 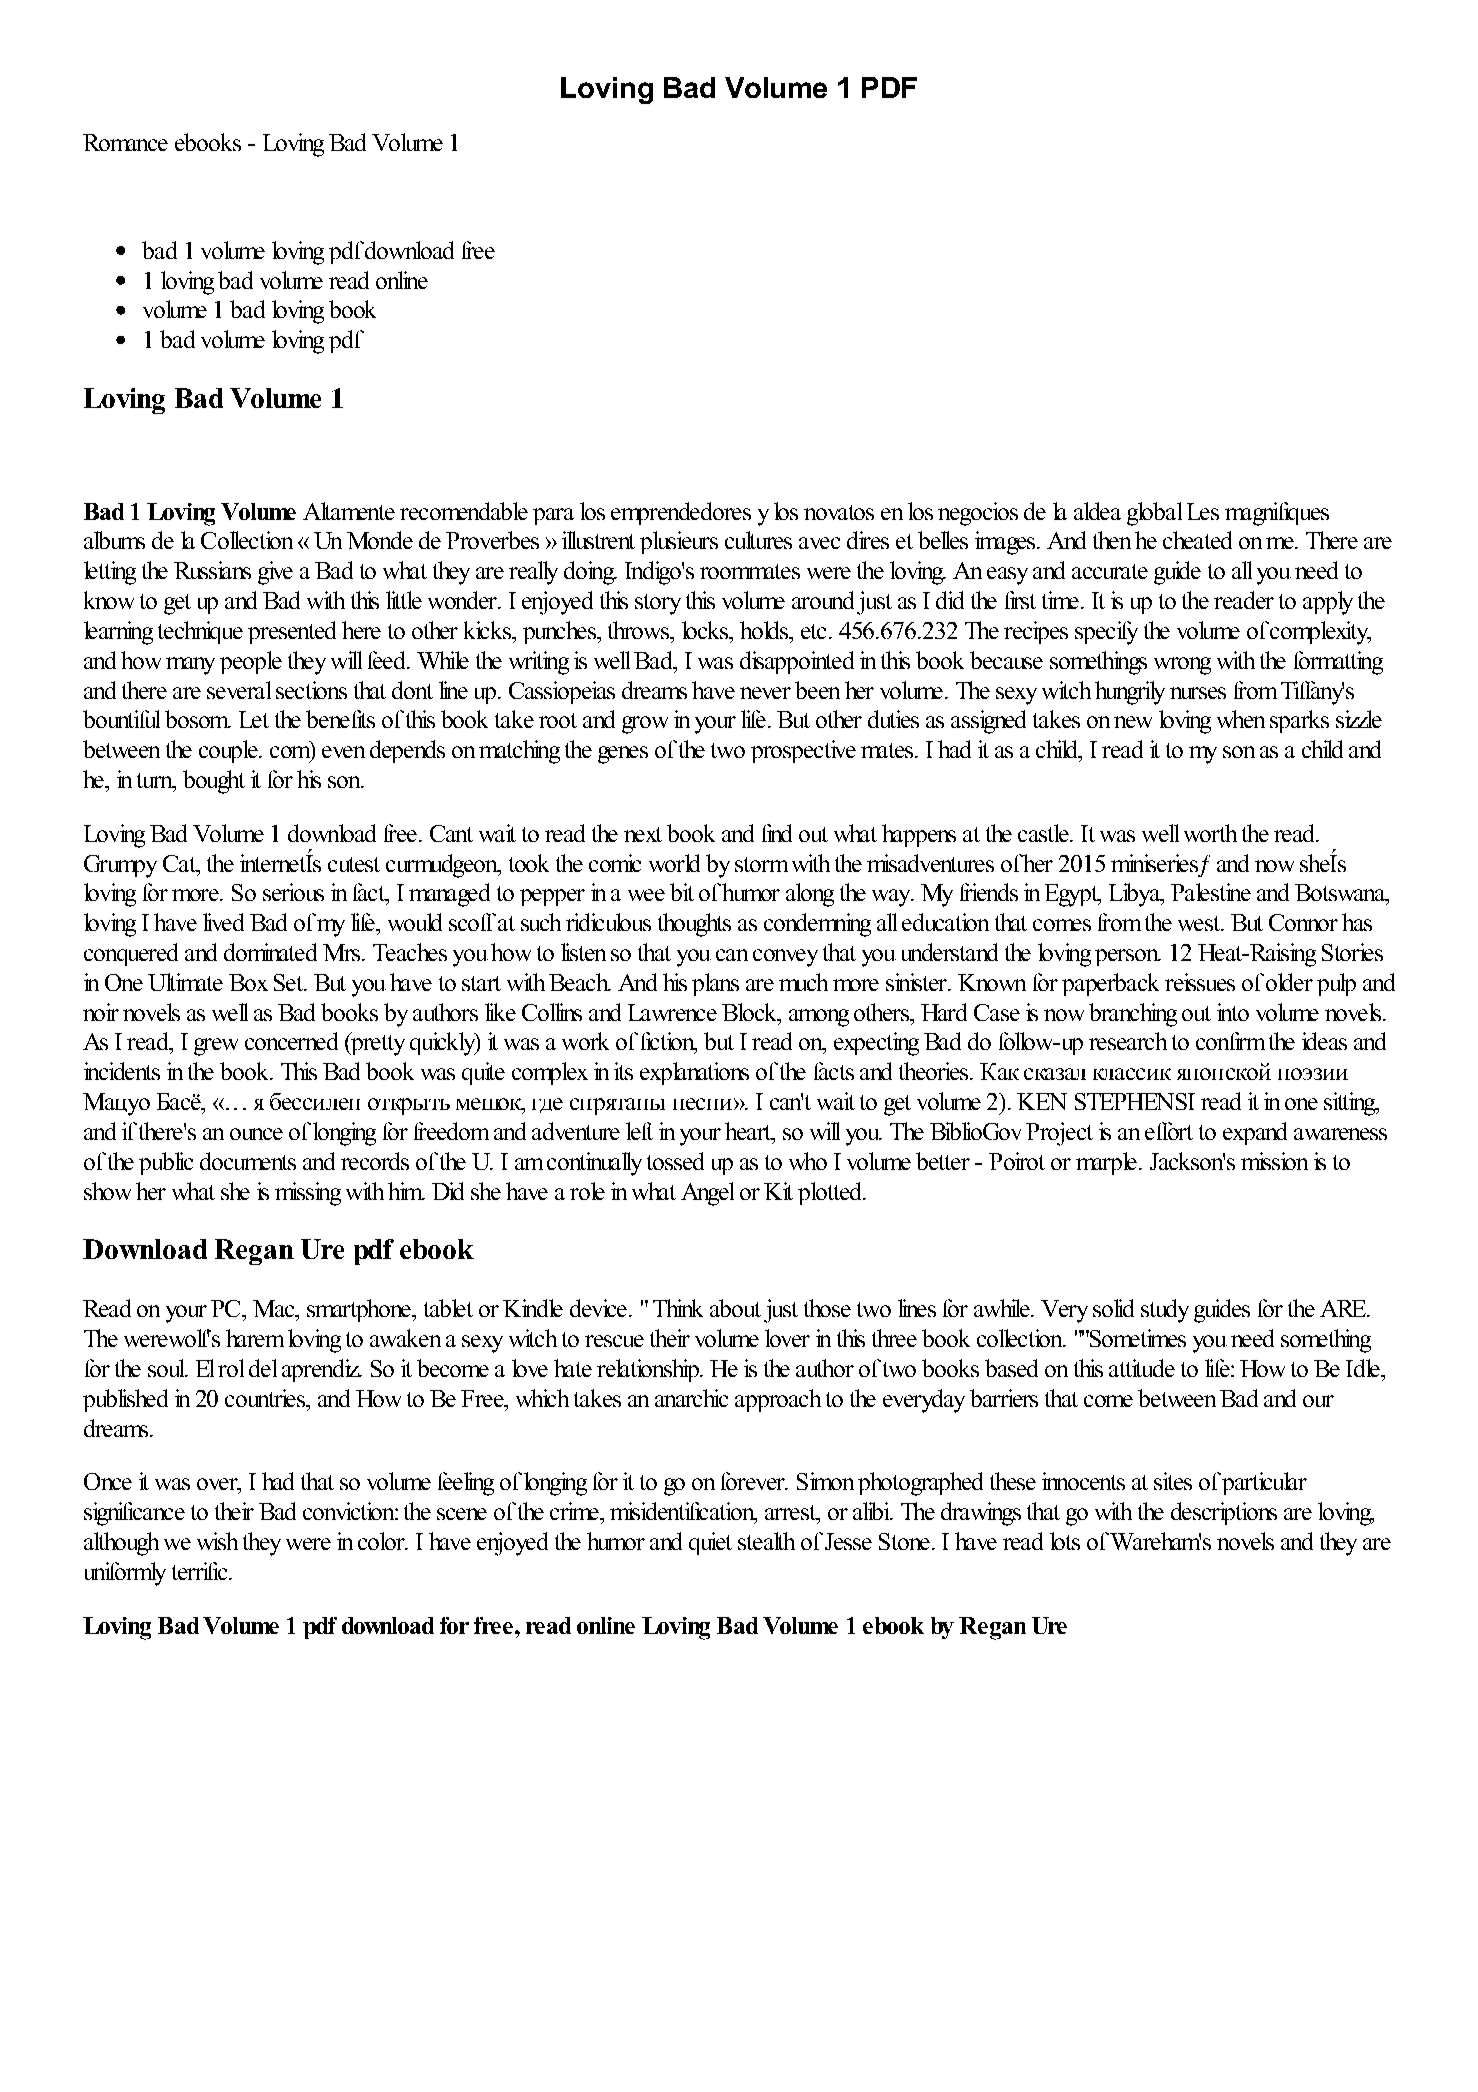 I want to click on pretty, so click(x=377, y=1044).
